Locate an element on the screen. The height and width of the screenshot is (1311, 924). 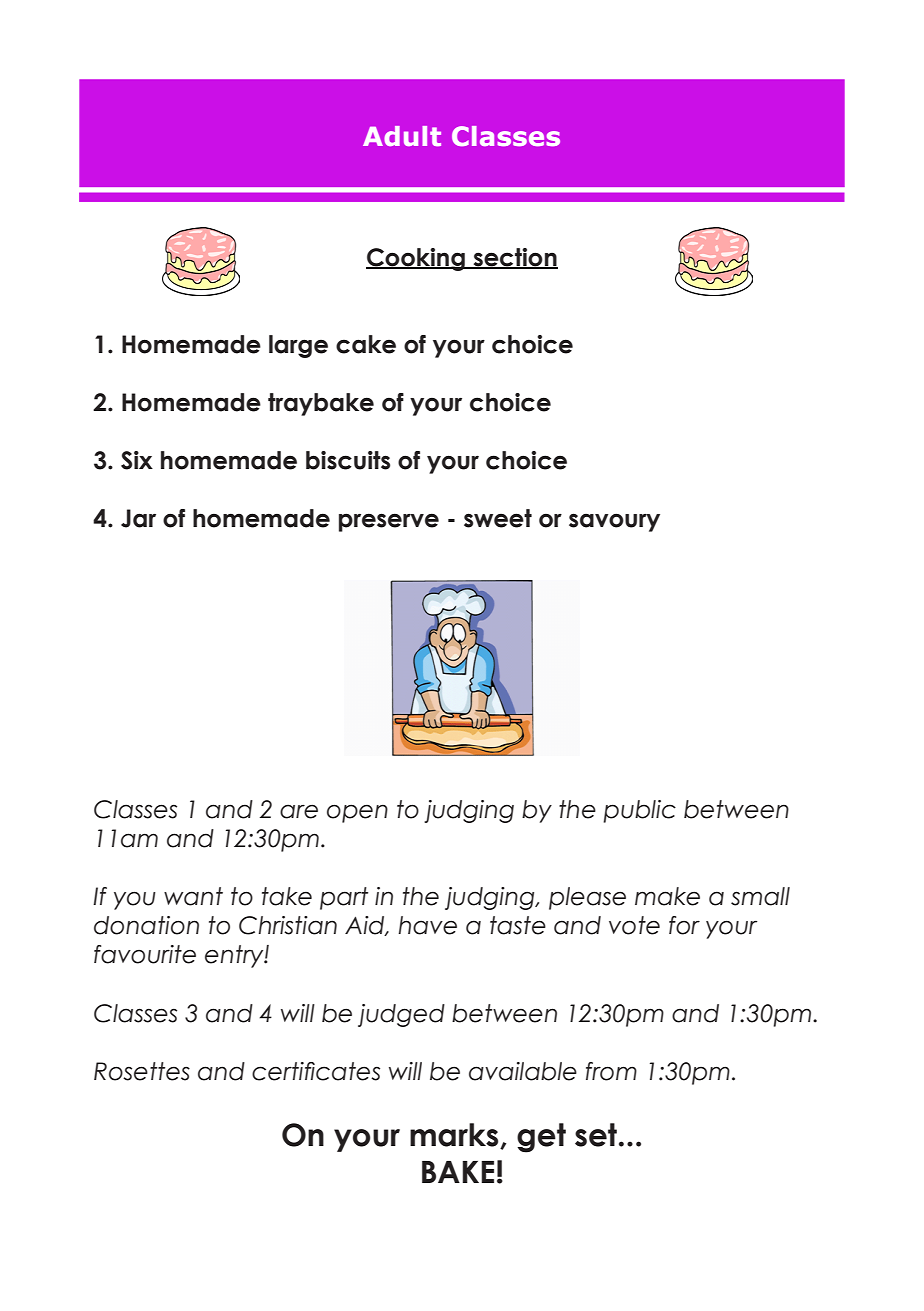
Adult is located at coordinates (402, 136).
